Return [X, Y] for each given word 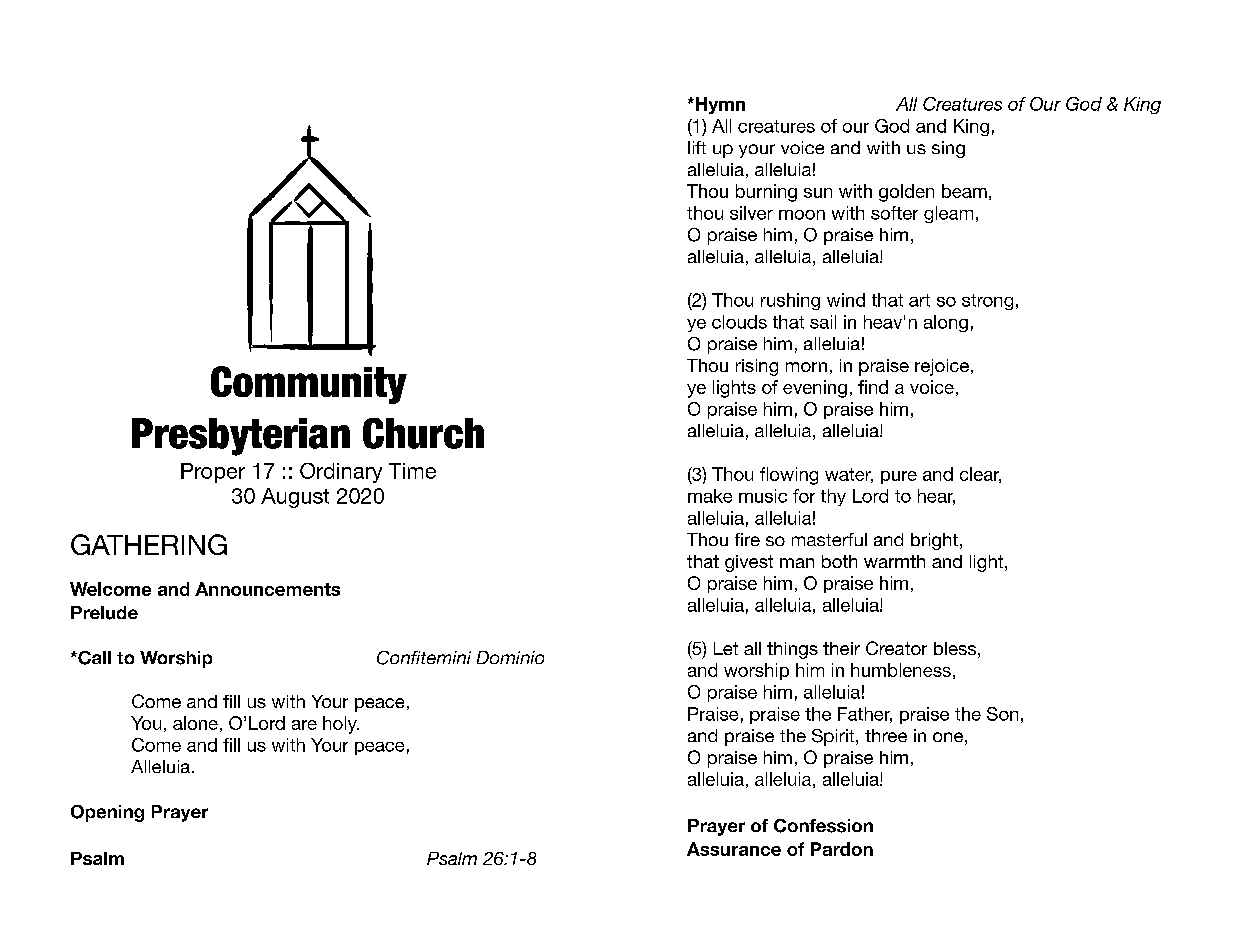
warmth [894, 561]
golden [906, 193]
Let [726, 648]
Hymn [719, 105]
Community [309, 385]
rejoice [942, 367]
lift [697, 147]
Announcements [267, 589]
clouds [739, 322]
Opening [107, 813]
